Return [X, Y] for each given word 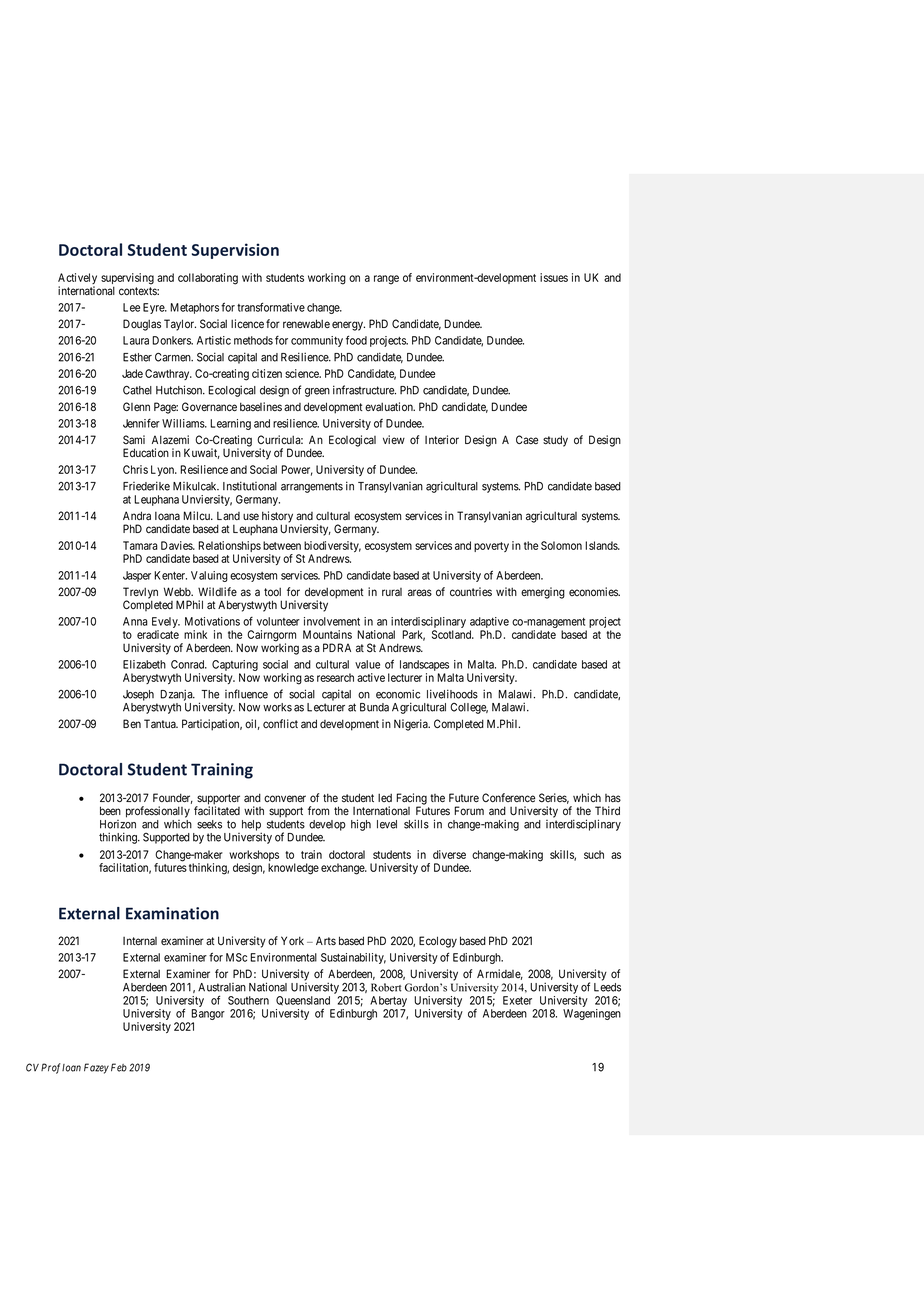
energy [348, 326]
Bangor [208, 1016]
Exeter [517, 1000]
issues [554, 277]
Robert [386, 987]
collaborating [208, 279]
